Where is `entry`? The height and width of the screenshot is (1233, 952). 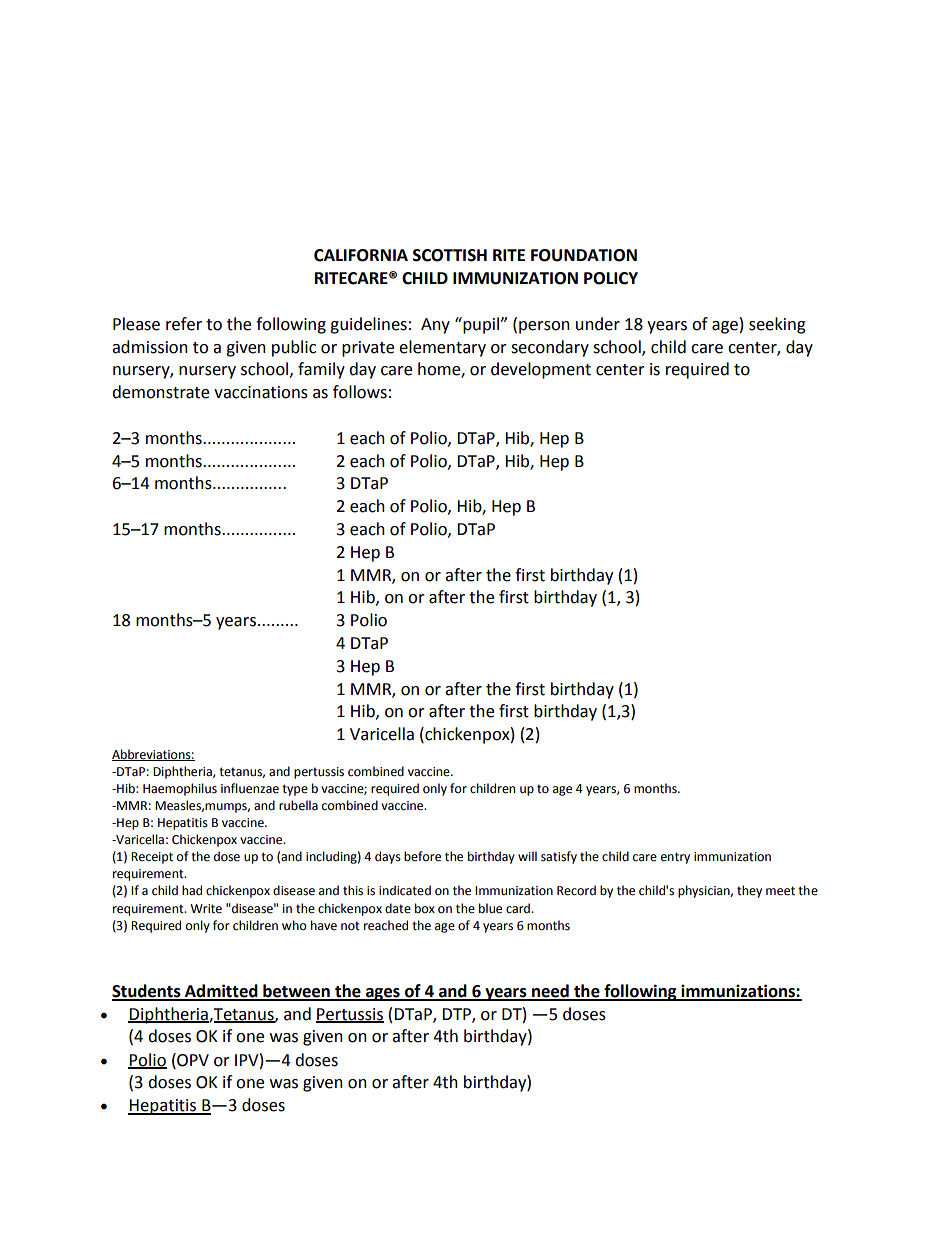
entry is located at coordinates (675, 858).
